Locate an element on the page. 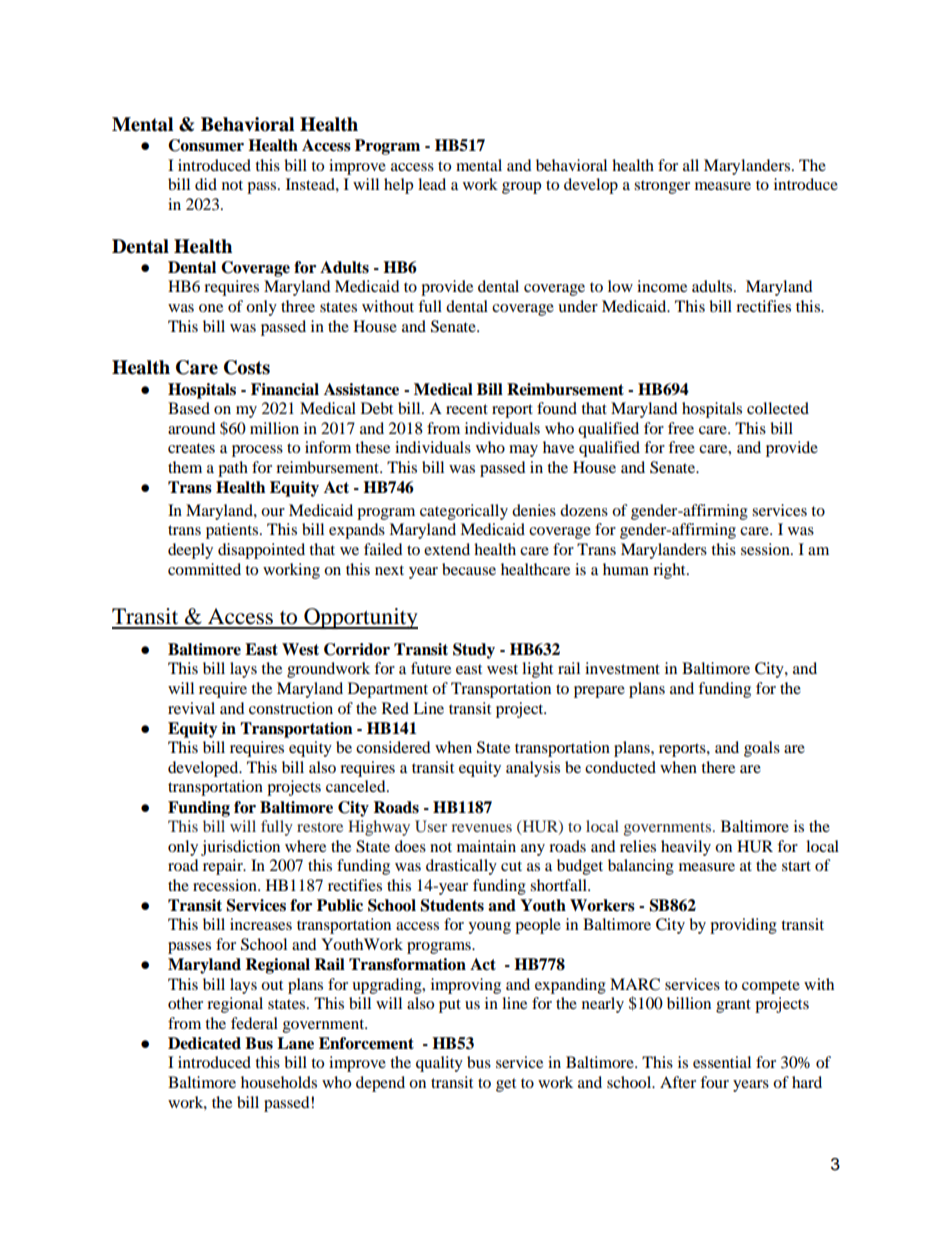  right is located at coordinates (670, 571).
